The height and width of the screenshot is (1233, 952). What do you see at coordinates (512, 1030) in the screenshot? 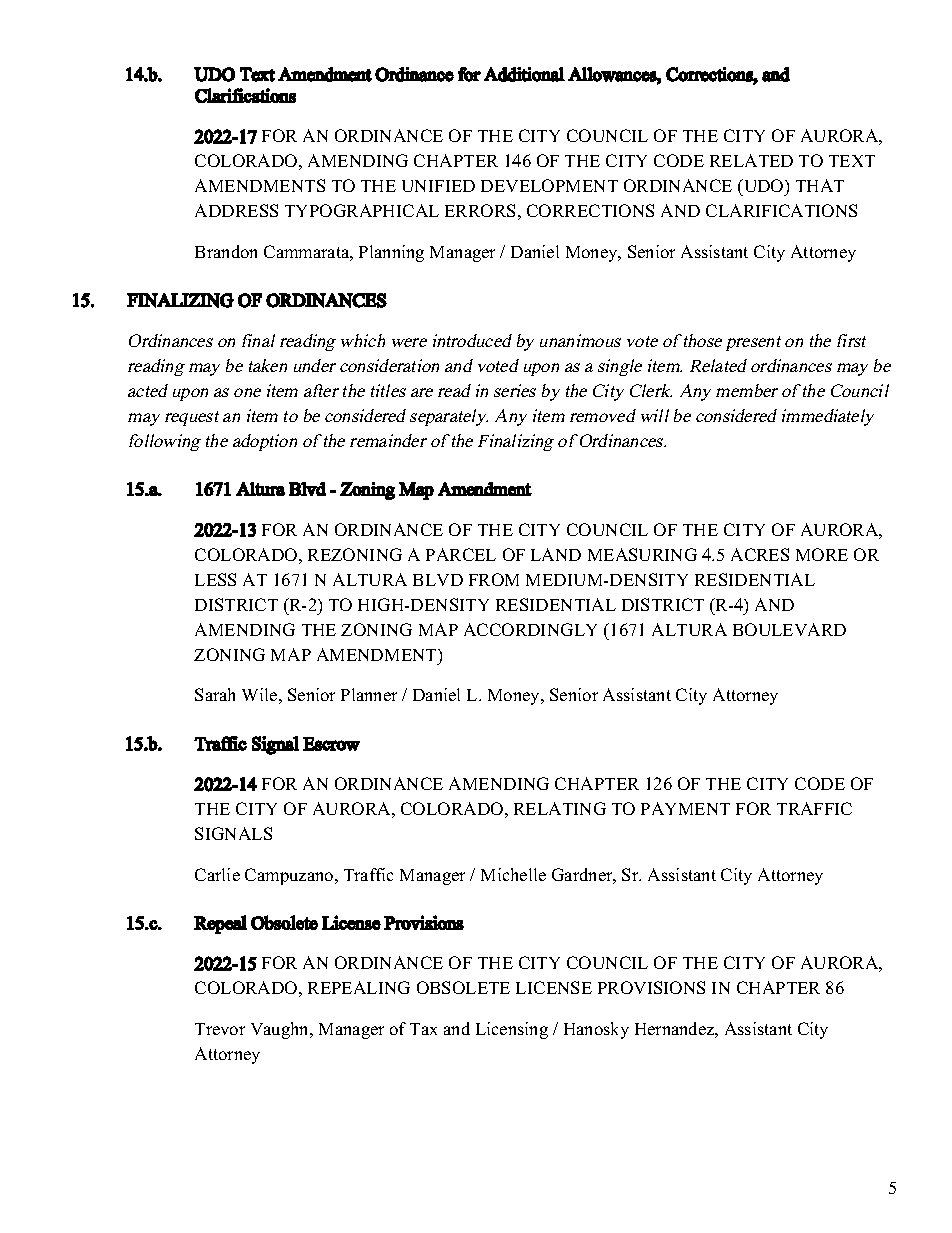
I see `Licensing` at bounding box center [512, 1030].
